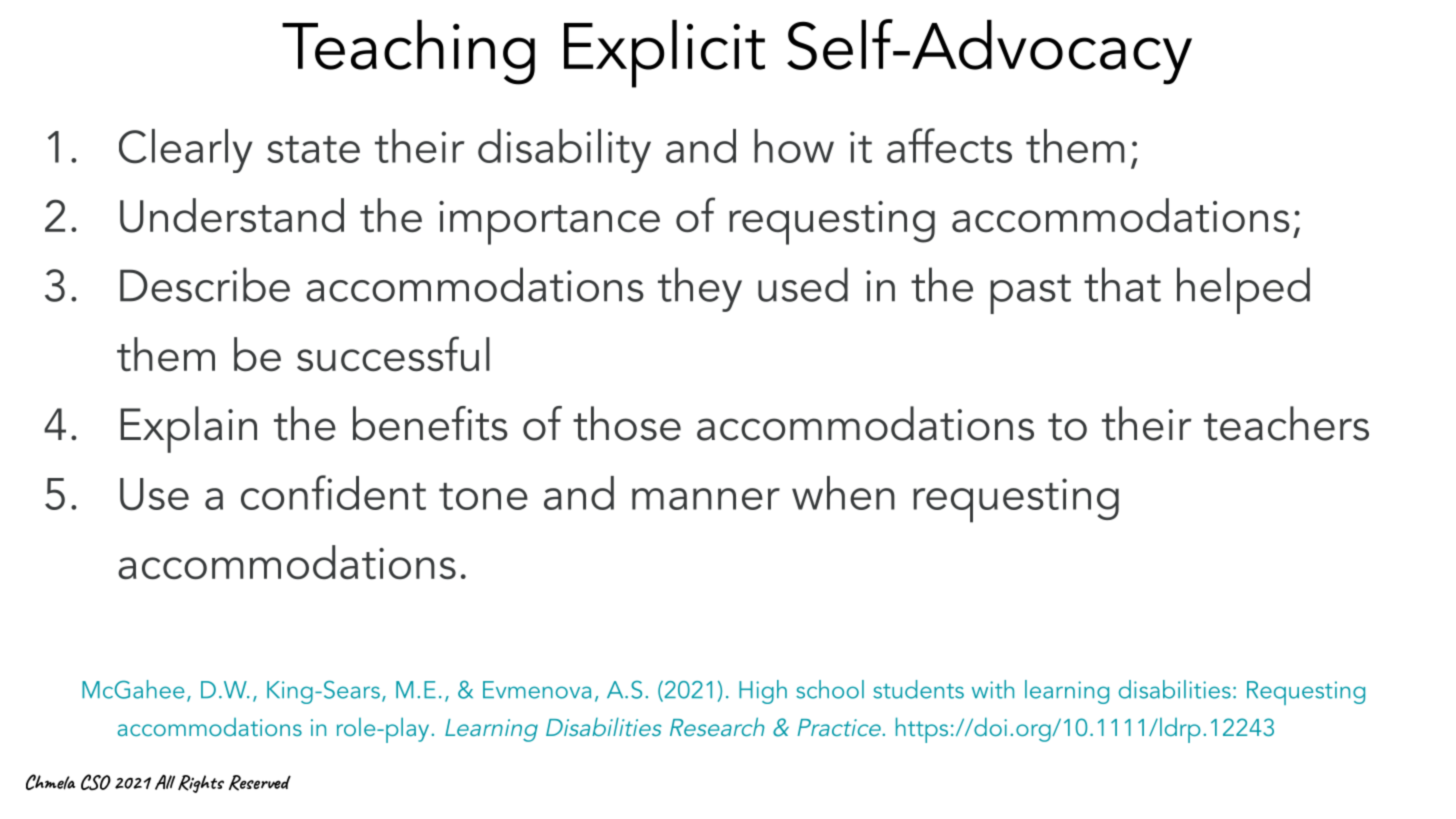 The width and height of the page is (1456, 819). What do you see at coordinates (949, 145) in the page?
I see `affects` at bounding box center [949, 145].
